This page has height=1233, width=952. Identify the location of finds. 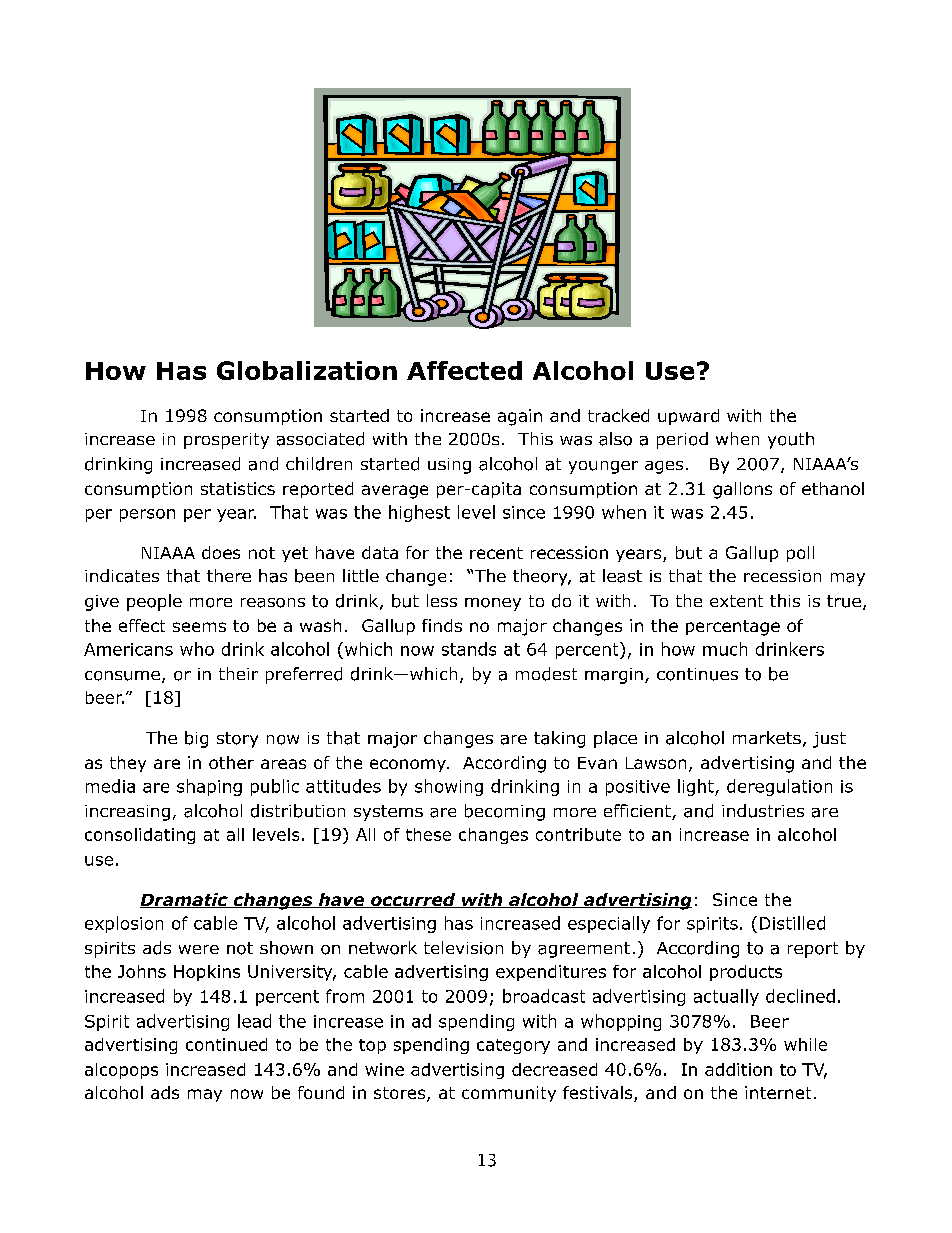
(442, 625).
